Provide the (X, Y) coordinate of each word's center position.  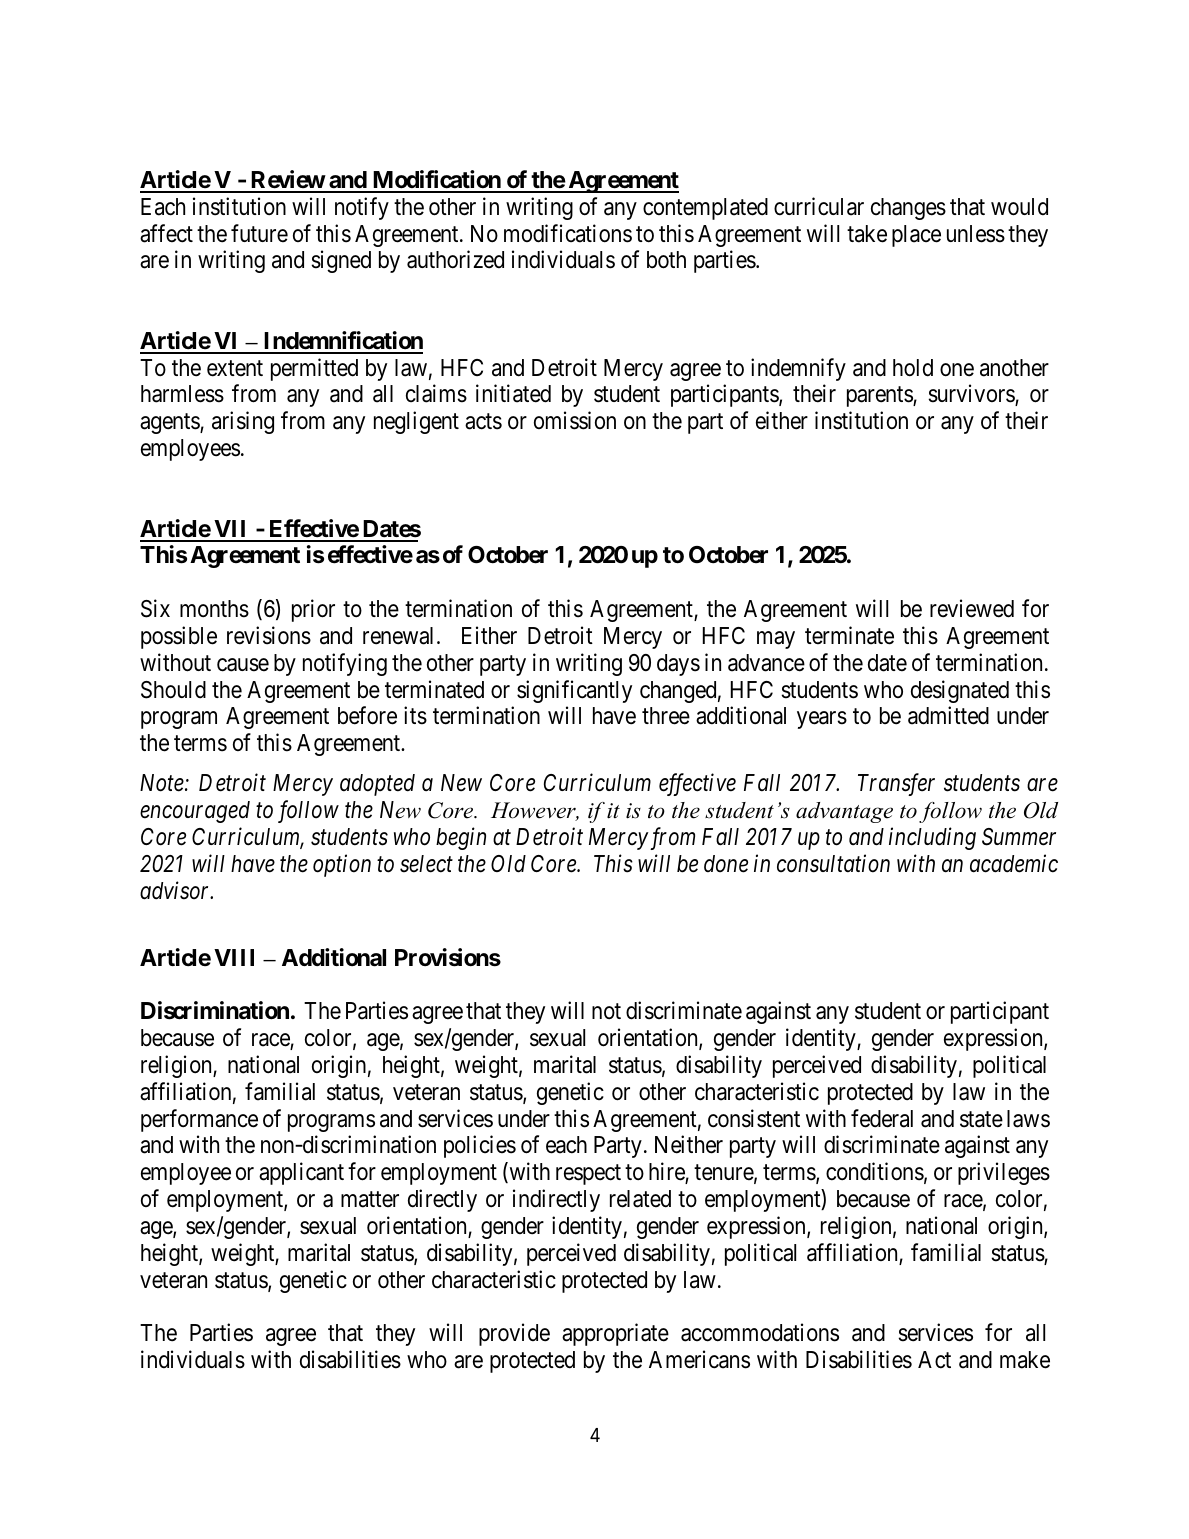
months (214, 609)
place (916, 236)
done (726, 864)
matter (370, 1200)
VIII (234, 957)
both (666, 260)
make (1025, 1360)
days (678, 665)
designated (960, 691)
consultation (833, 863)
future (259, 233)
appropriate (615, 1334)
